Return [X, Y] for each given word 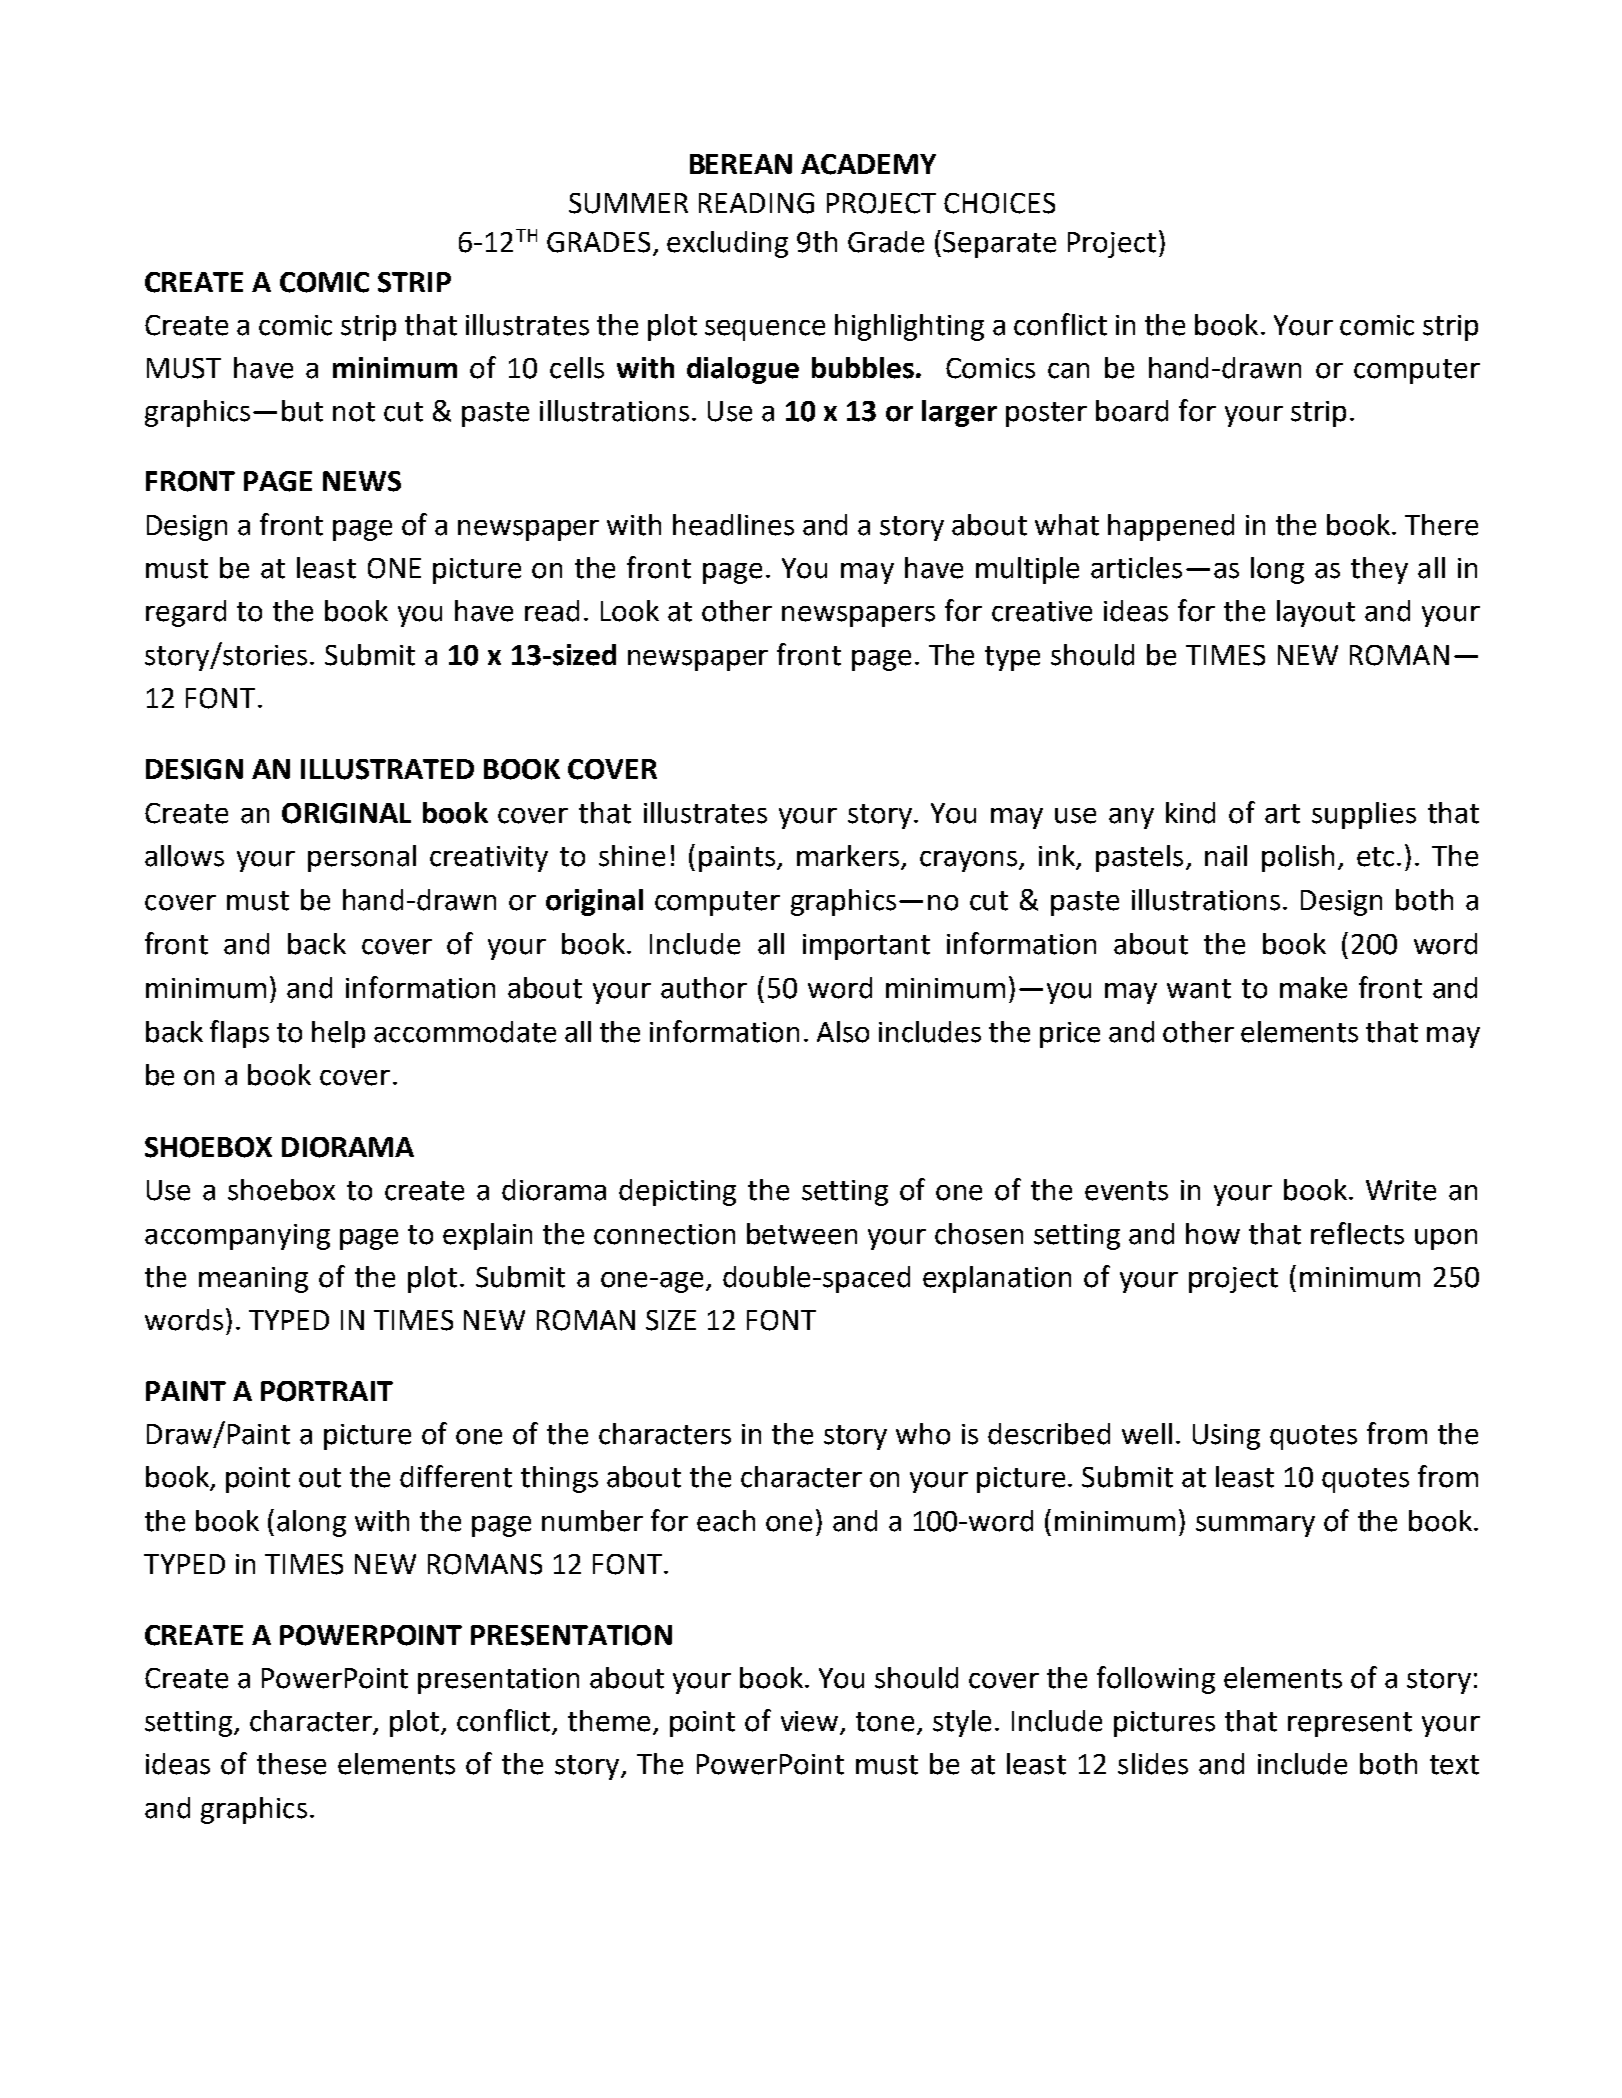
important [866, 947]
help [338, 1034]
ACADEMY [868, 164]
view [811, 1722]
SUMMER [628, 203]
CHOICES [999, 203]
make [1313, 988]
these [291, 1764]
